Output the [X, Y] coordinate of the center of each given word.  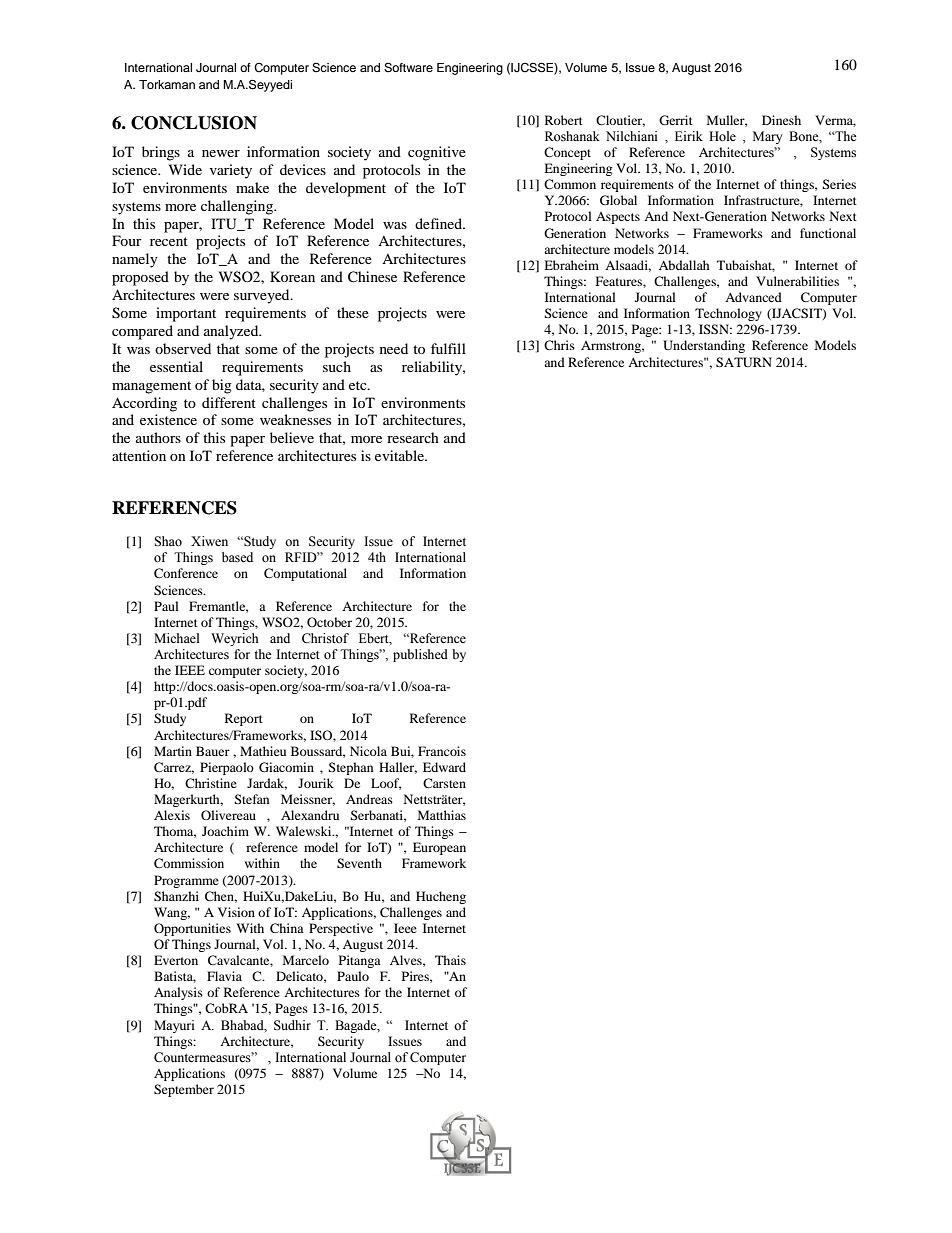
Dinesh [781, 120]
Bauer [213, 751]
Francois [442, 751]
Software [408, 68]
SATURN [744, 362]
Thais [450, 960]
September [184, 1090]
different [229, 402]
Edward [444, 767]
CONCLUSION [194, 123]
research [413, 437]
